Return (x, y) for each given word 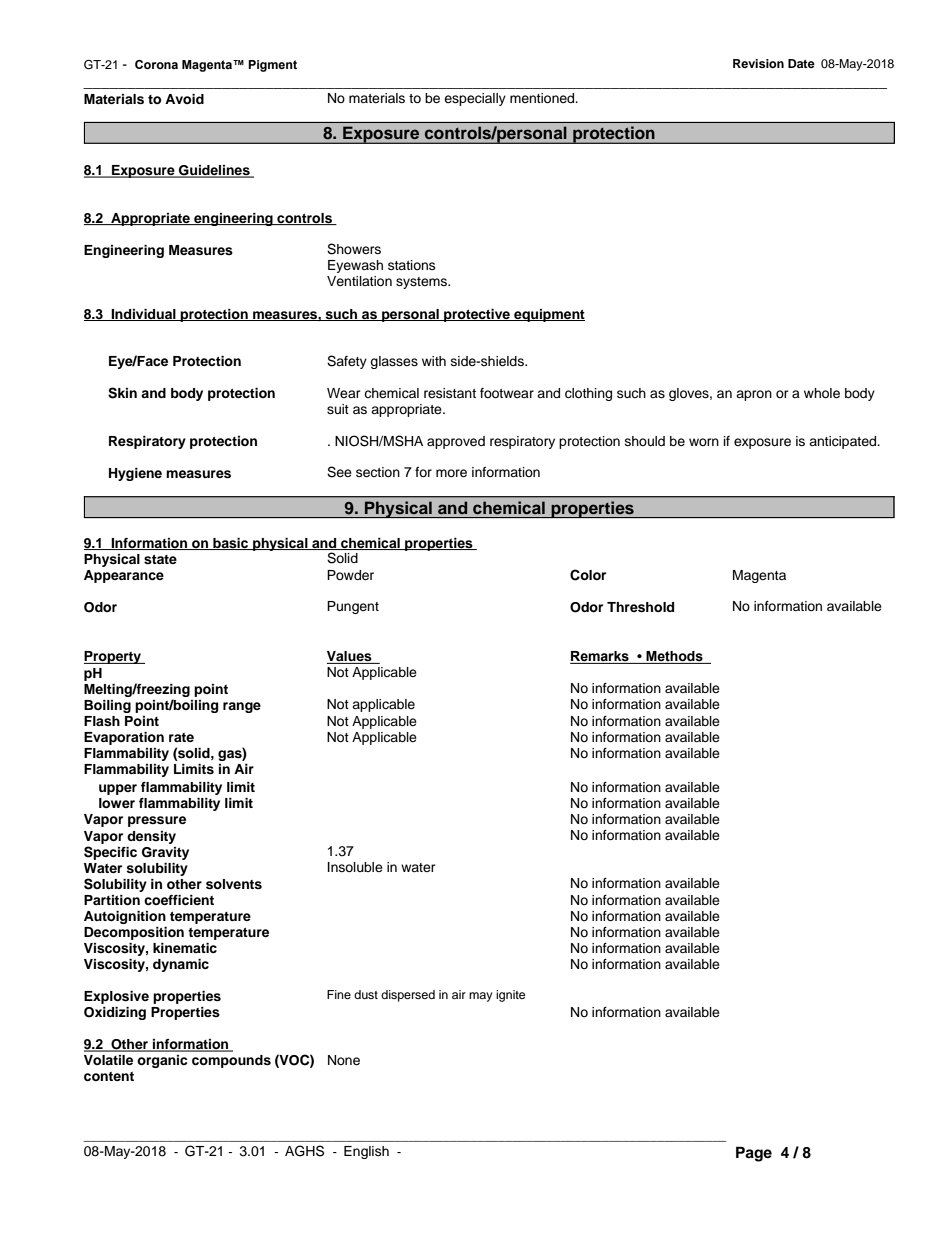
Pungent (353, 607)
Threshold (640, 607)
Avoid (184, 99)
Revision (758, 63)
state (160, 559)
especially (475, 99)
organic (162, 1061)
